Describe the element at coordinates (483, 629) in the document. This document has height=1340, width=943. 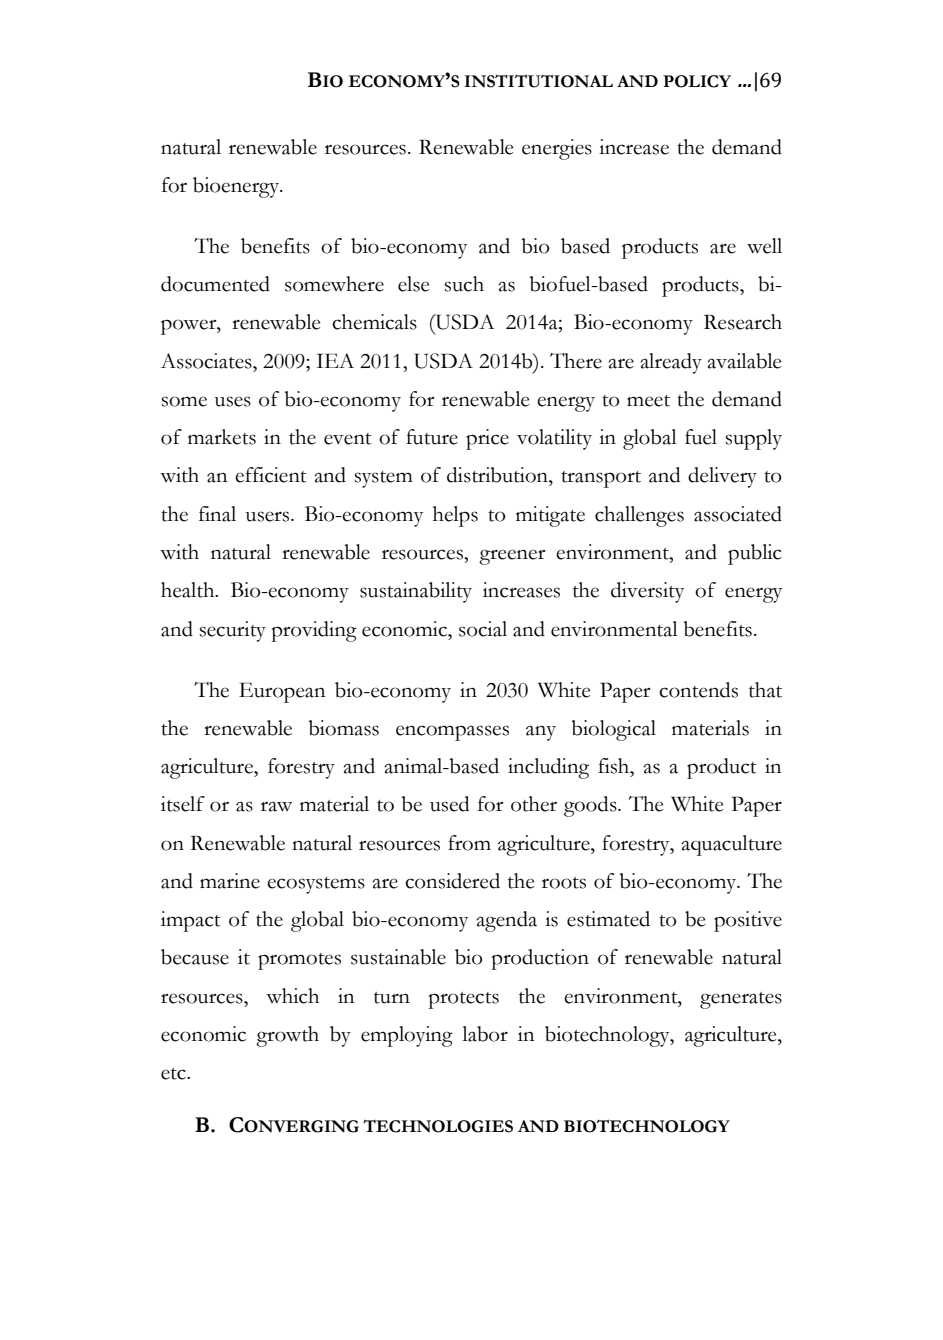
I see `social` at that location.
